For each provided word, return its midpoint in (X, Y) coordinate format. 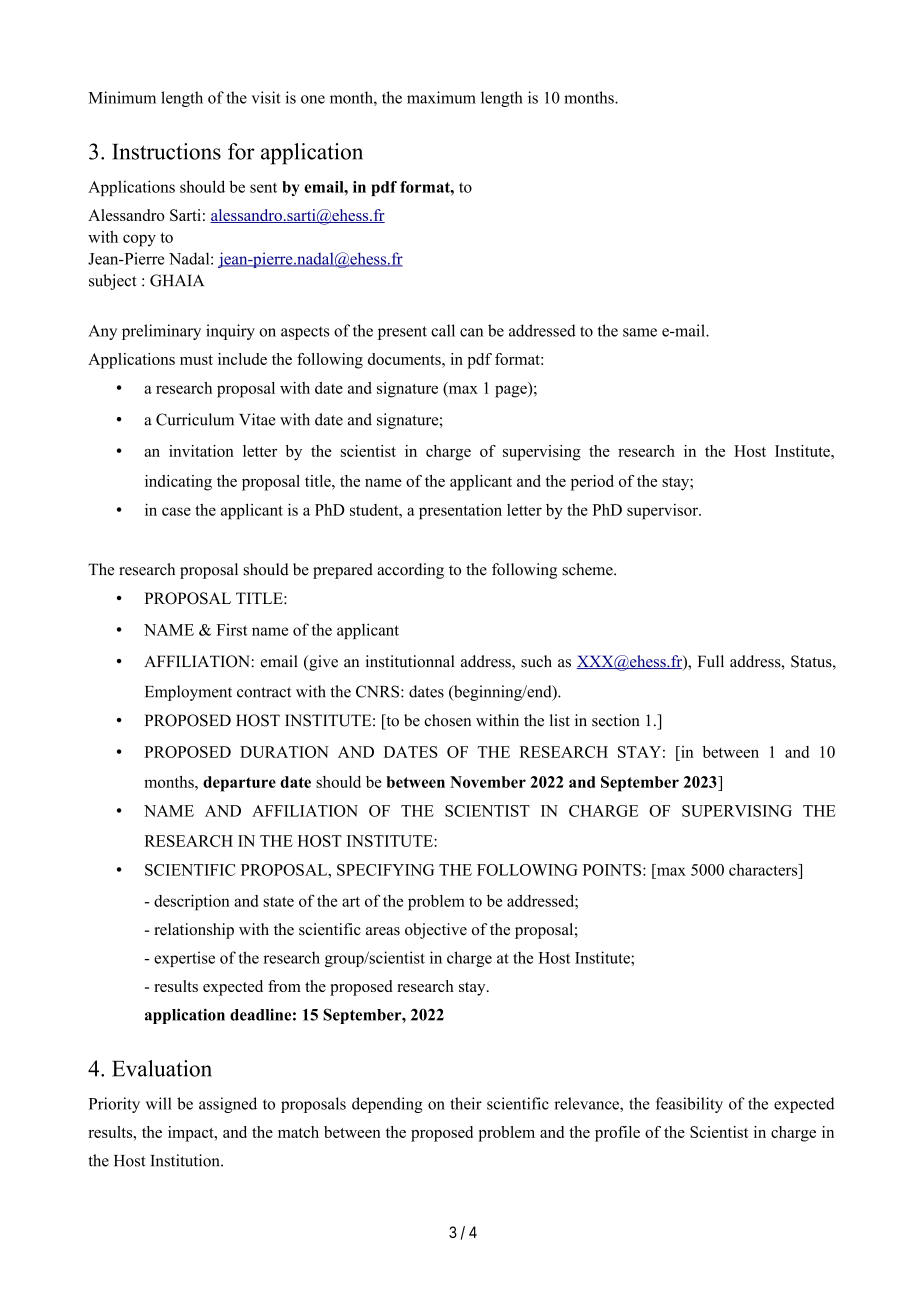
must (196, 360)
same (640, 332)
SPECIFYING (385, 870)
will (159, 1103)
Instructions (166, 151)
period (592, 483)
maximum (441, 97)
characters (764, 869)
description (192, 902)
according (410, 571)
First (232, 629)
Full (711, 661)
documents (405, 359)
